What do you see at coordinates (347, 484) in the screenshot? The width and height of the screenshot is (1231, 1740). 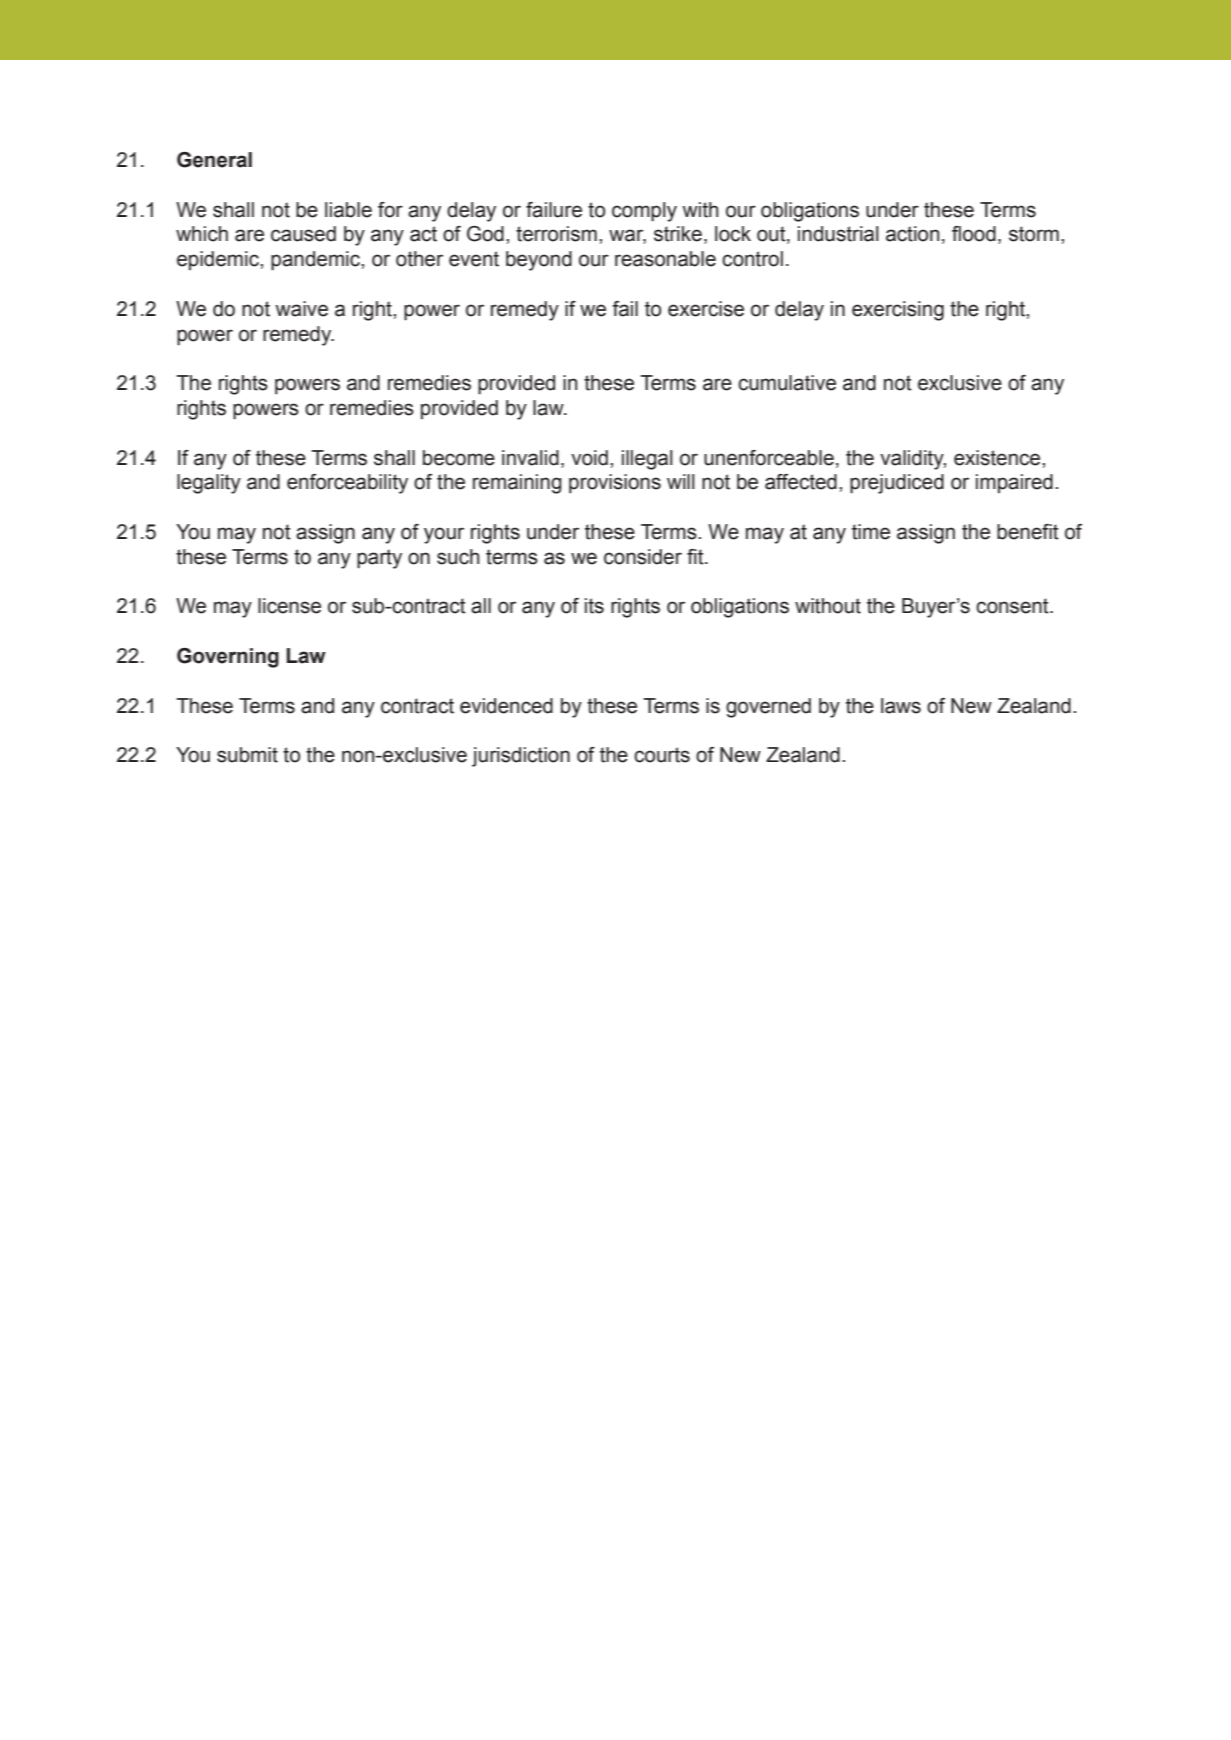 I see `enforceability` at bounding box center [347, 484].
